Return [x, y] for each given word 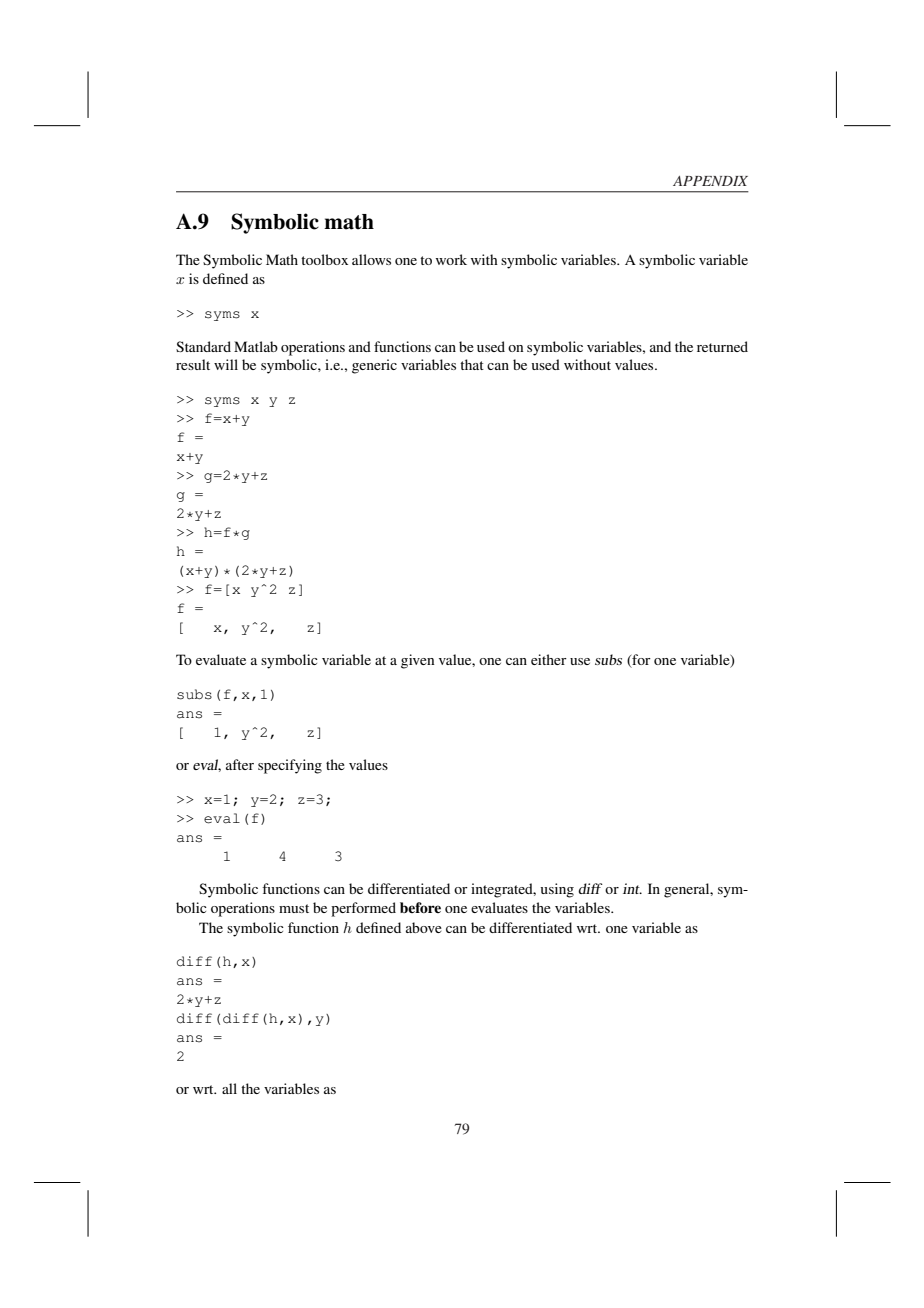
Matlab [256, 346]
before [420, 907]
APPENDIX [710, 181]
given [417, 661]
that [472, 364]
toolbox [324, 259]
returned [722, 346]
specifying [290, 766]
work [451, 259]
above [424, 927]
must [294, 908]
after [240, 764]
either [549, 659]
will [226, 364]
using [557, 890]
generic [374, 366]
